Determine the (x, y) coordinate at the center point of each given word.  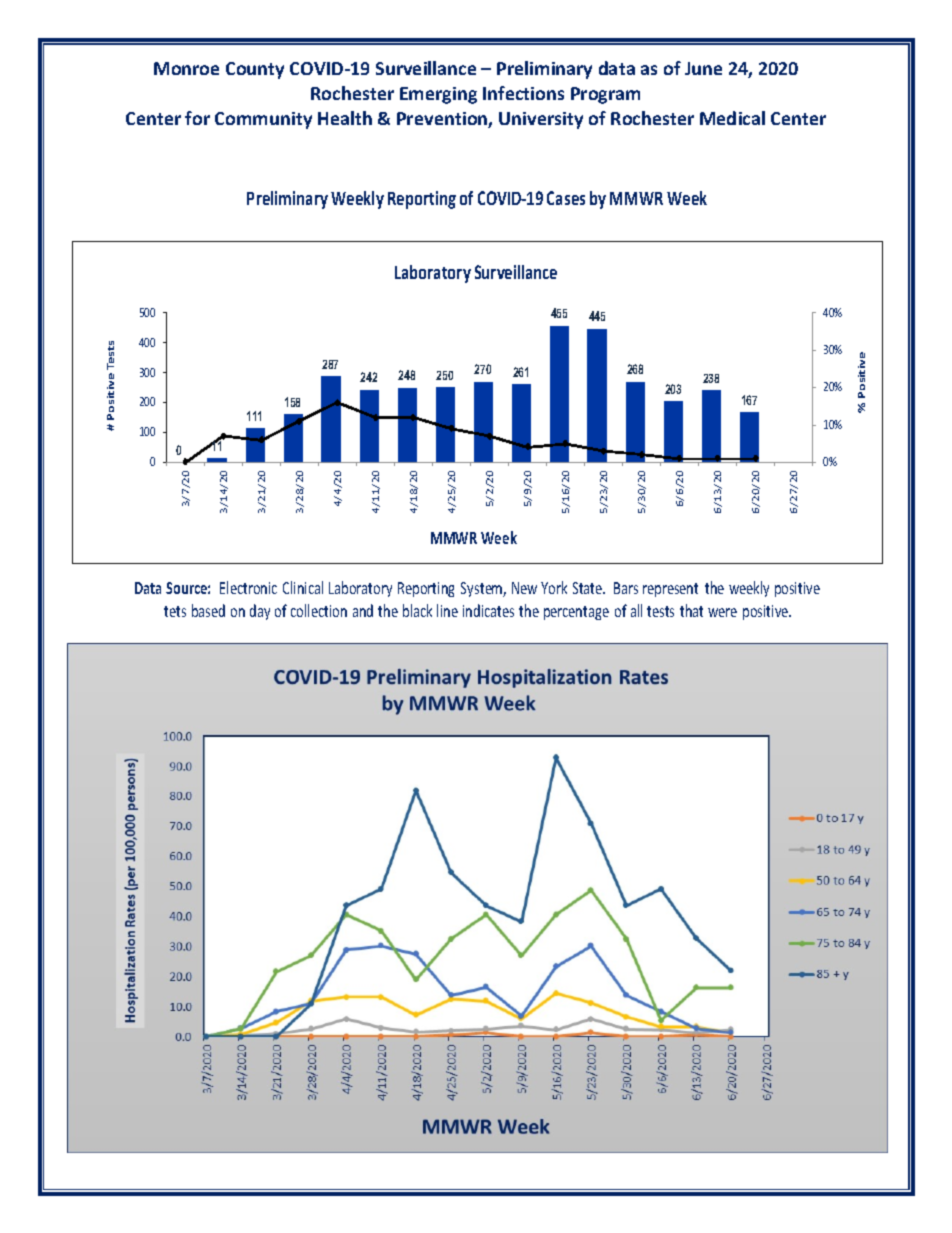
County (255, 70)
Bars (626, 588)
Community (263, 120)
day (260, 612)
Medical (732, 118)
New (524, 588)
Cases (566, 198)
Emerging (438, 95)
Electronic (248, 587)
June (703, 68)
